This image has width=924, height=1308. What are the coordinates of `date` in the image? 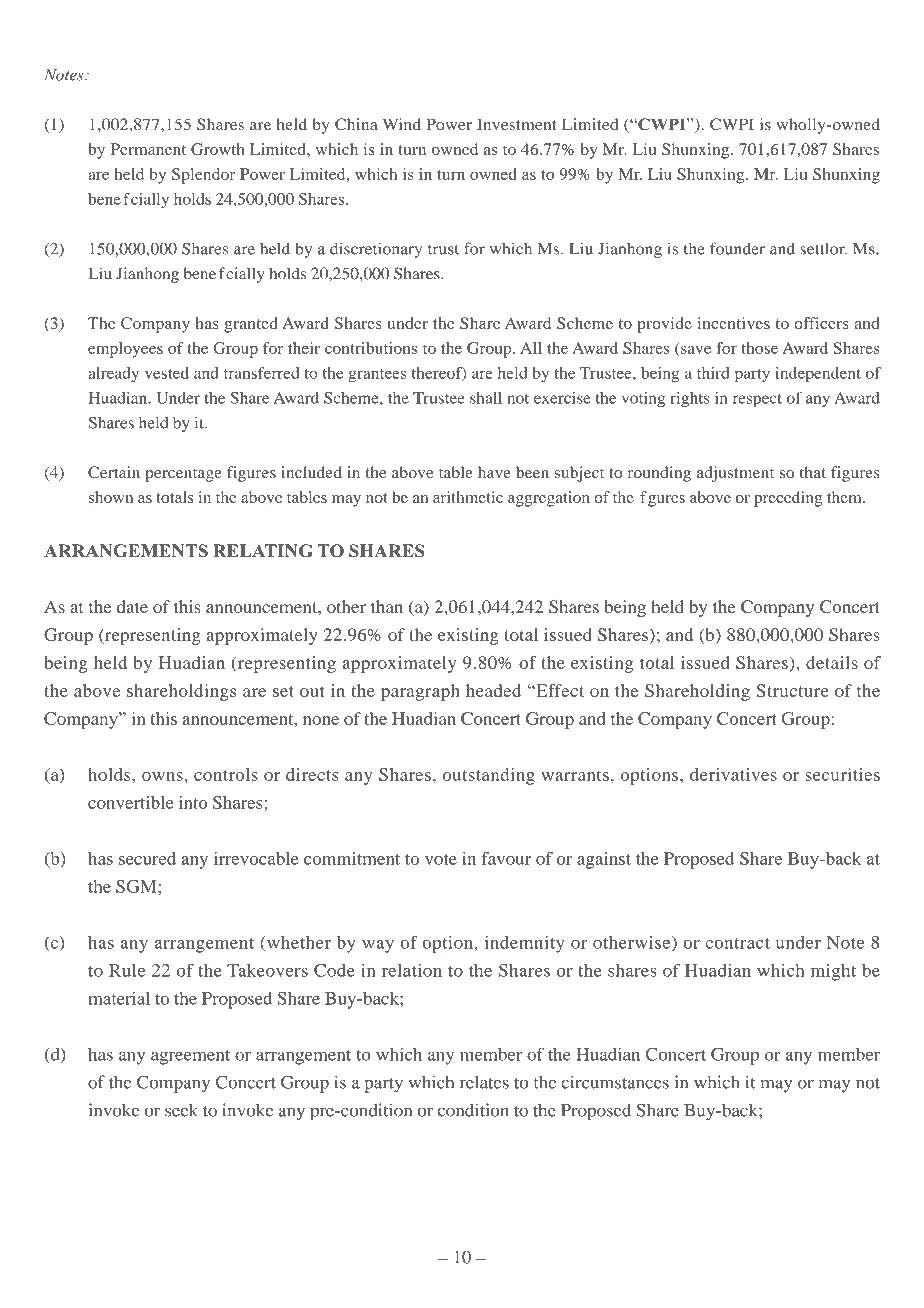 It's located at (132, 606).
